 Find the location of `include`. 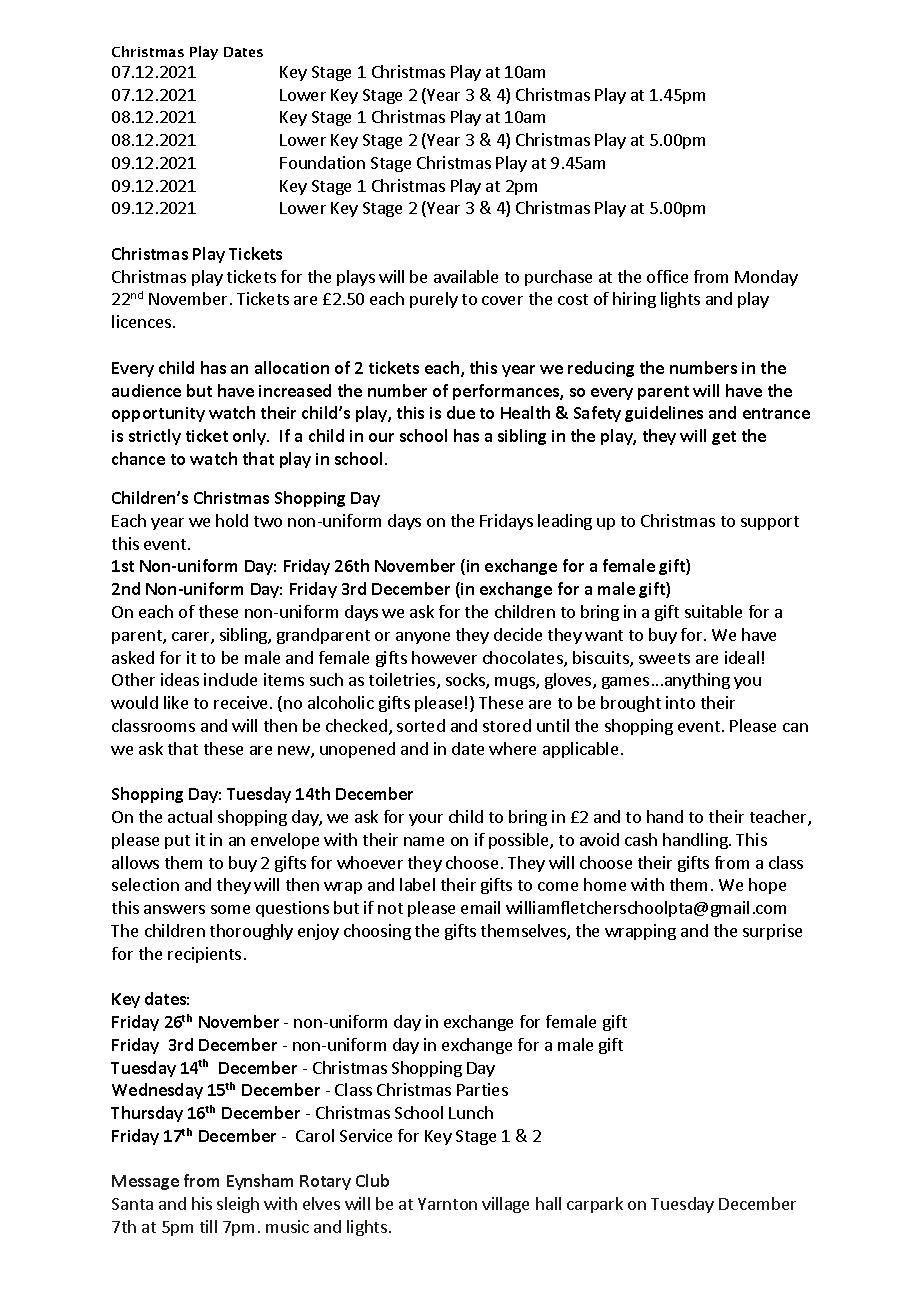

include is located at coordinates (230, 679).
